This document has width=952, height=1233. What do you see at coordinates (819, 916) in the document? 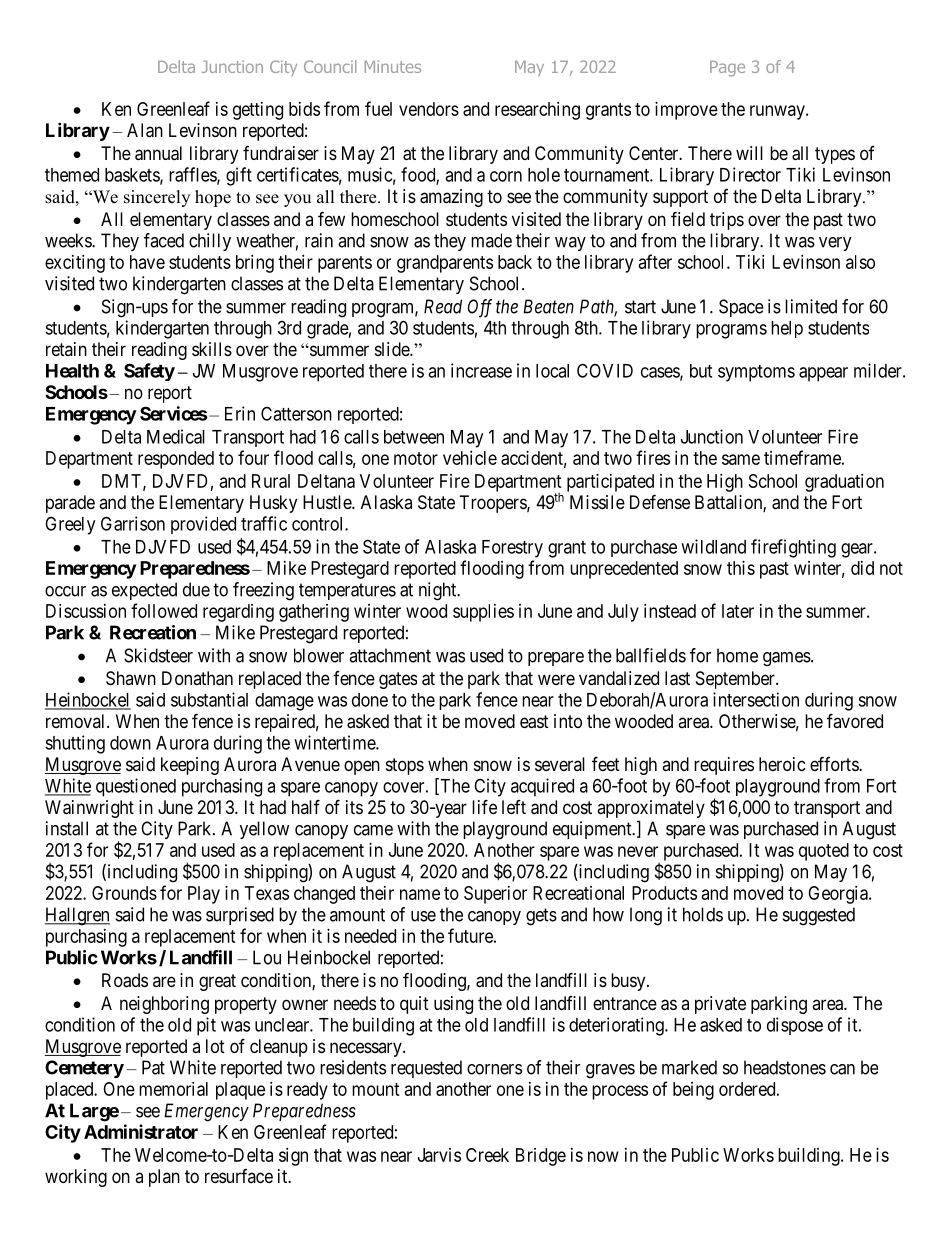
I see `suggested` at bounding box center [819, 916].
